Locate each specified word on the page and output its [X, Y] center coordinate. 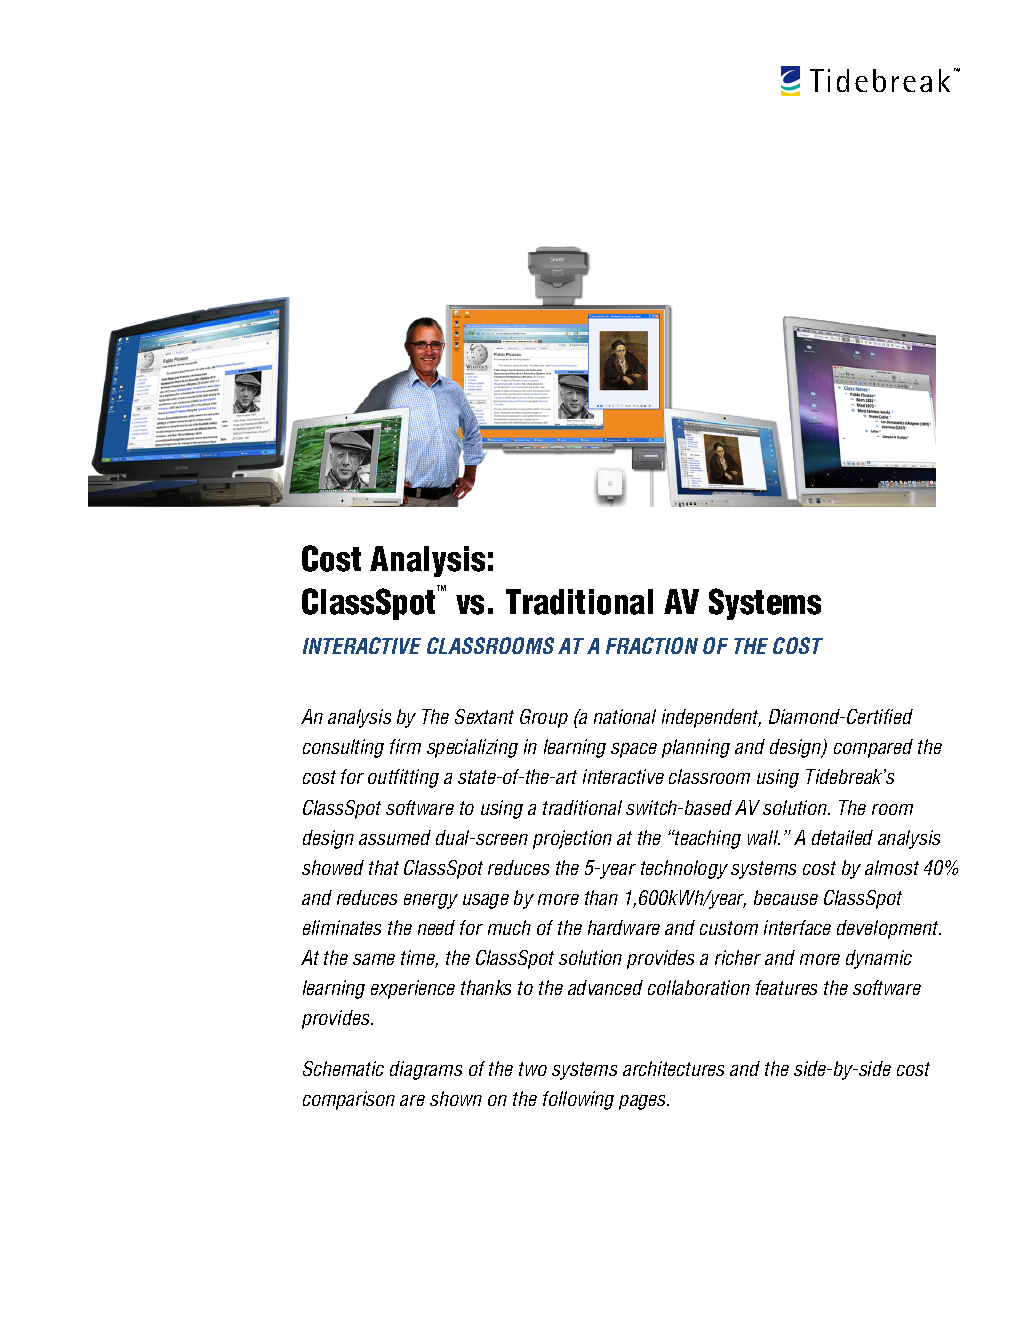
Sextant [484, 716]
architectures [673, 1068]
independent [711, 718]
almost [892, 867]
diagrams [426, 1070]
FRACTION [652, 645]
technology [684, 869]
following [578, 1100]
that [384, 867]
